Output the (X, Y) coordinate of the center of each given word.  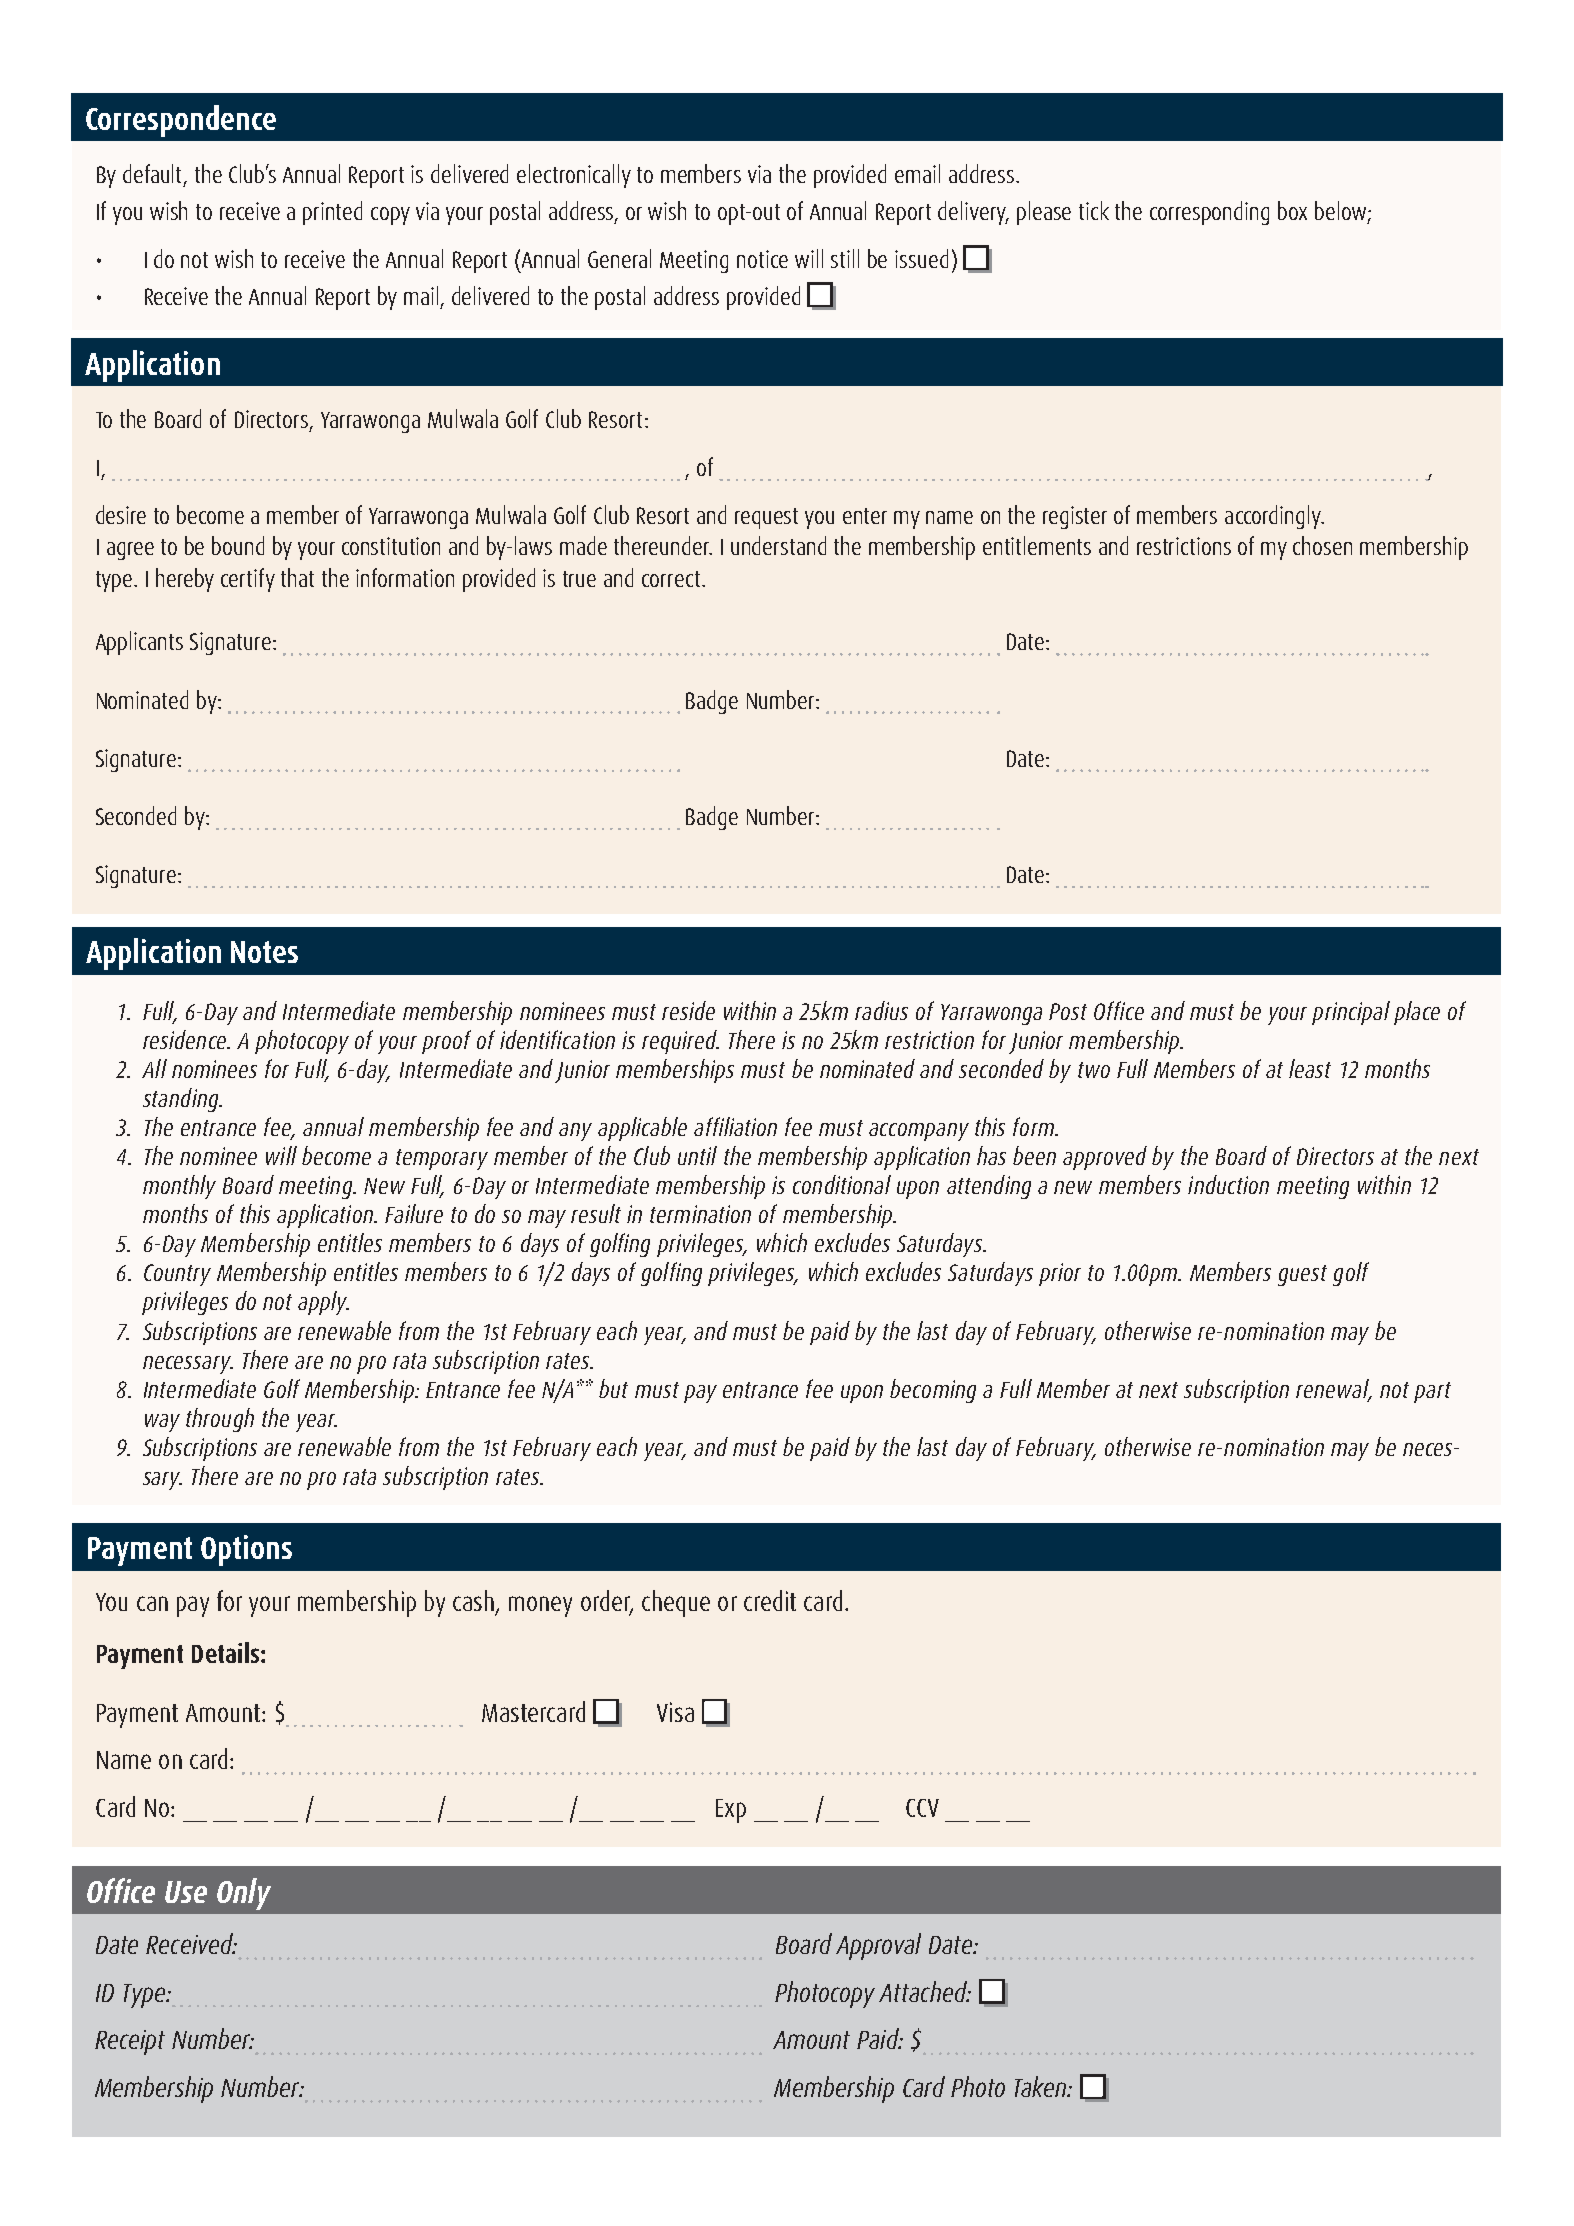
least (1310, 1068)
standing (182, 1100)
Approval (878, 1946)
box (1292, 210)
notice (762, 259)
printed (332, 213)
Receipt (130, 2042)
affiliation (735, 1126)
